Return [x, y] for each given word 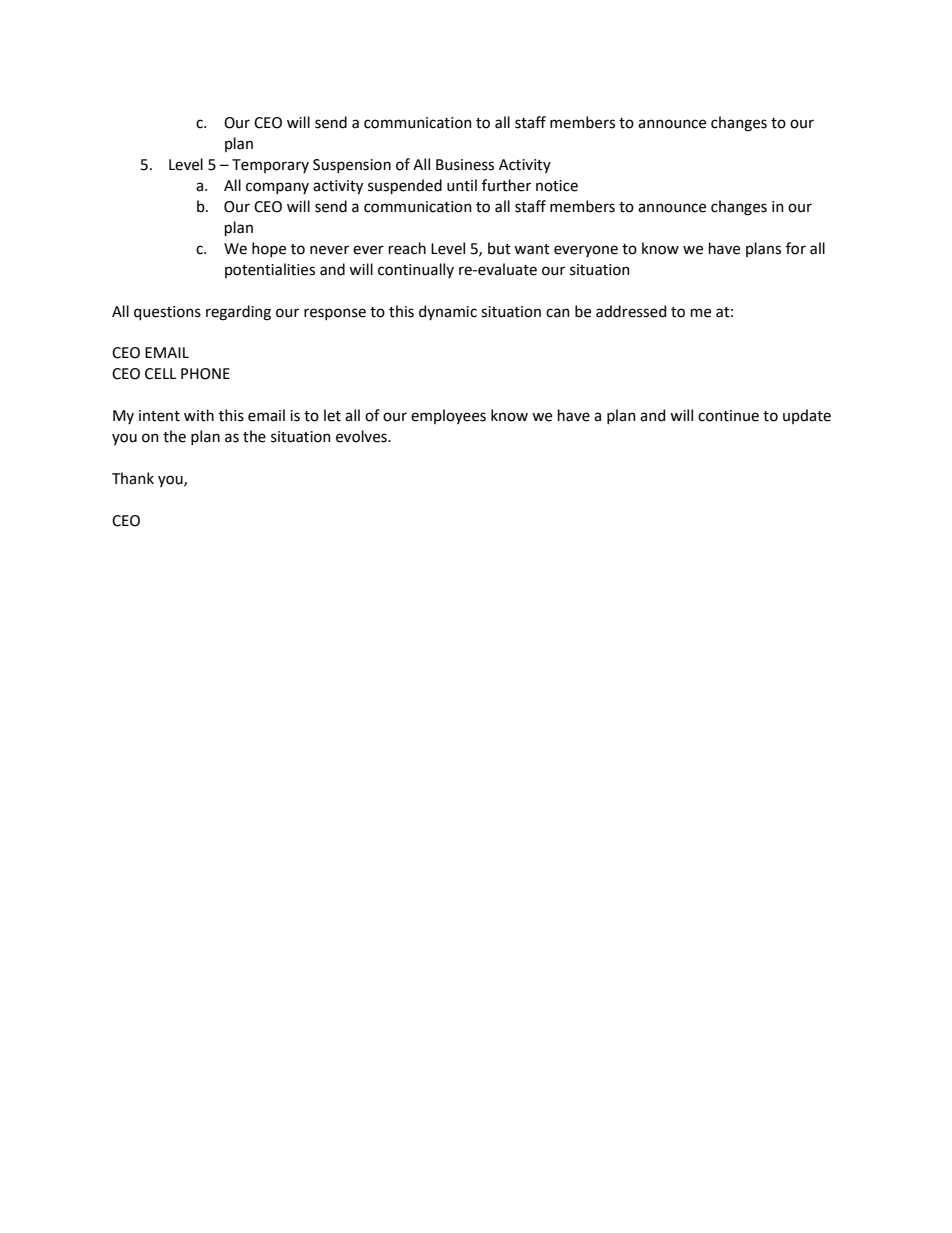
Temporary [270, 166]
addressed [631, 311]
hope [269, 249]
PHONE [205, 374]
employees [448, 416]
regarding [238, 313]
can [558, 313]
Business [465, 165]
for [796, 248]
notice [557, 186]
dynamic [448, 312]
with [199, 415]
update [807, 416]
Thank [133, 478]
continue [728, 416]
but [499, 248]
